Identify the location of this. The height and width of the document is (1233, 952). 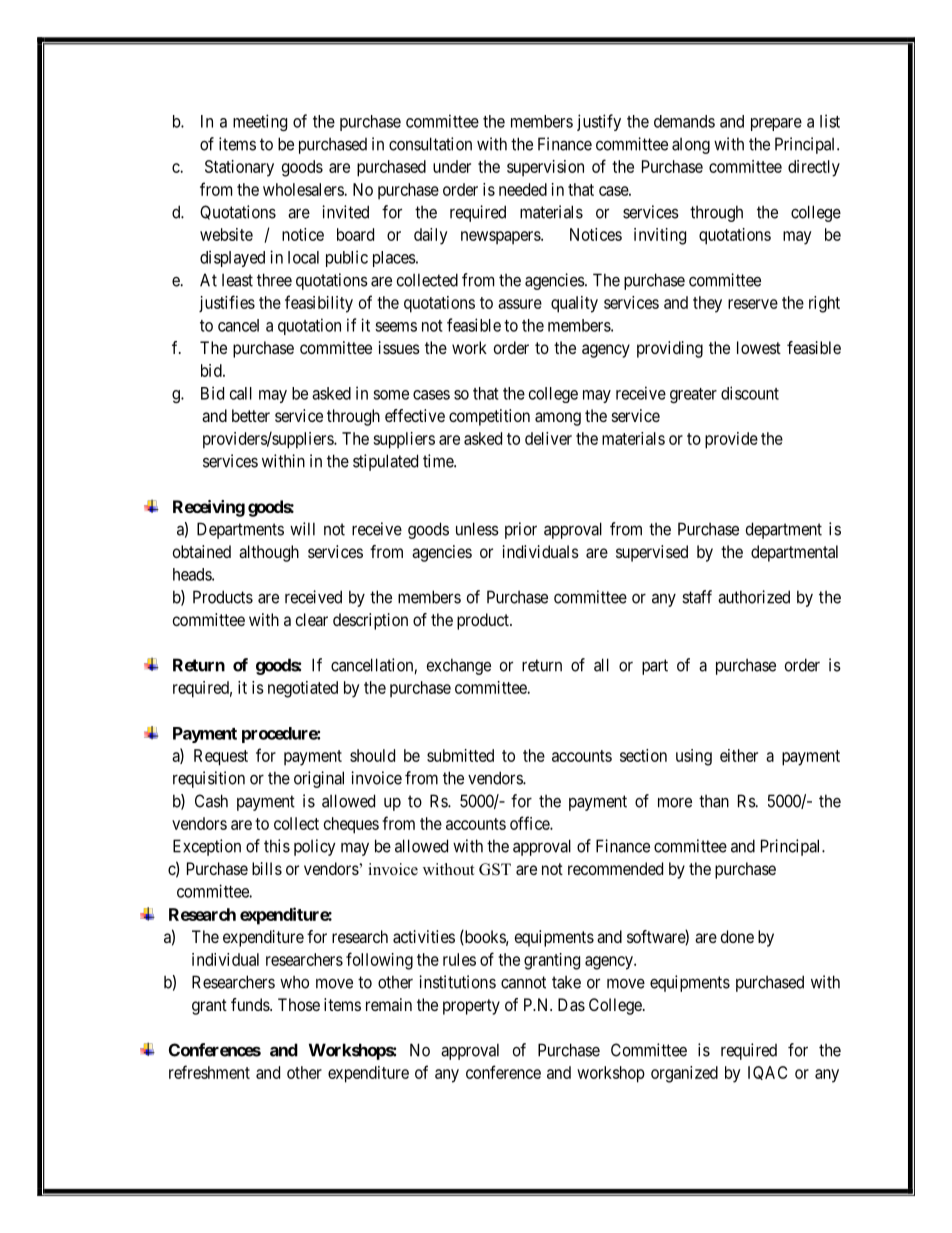
(277, 846).
